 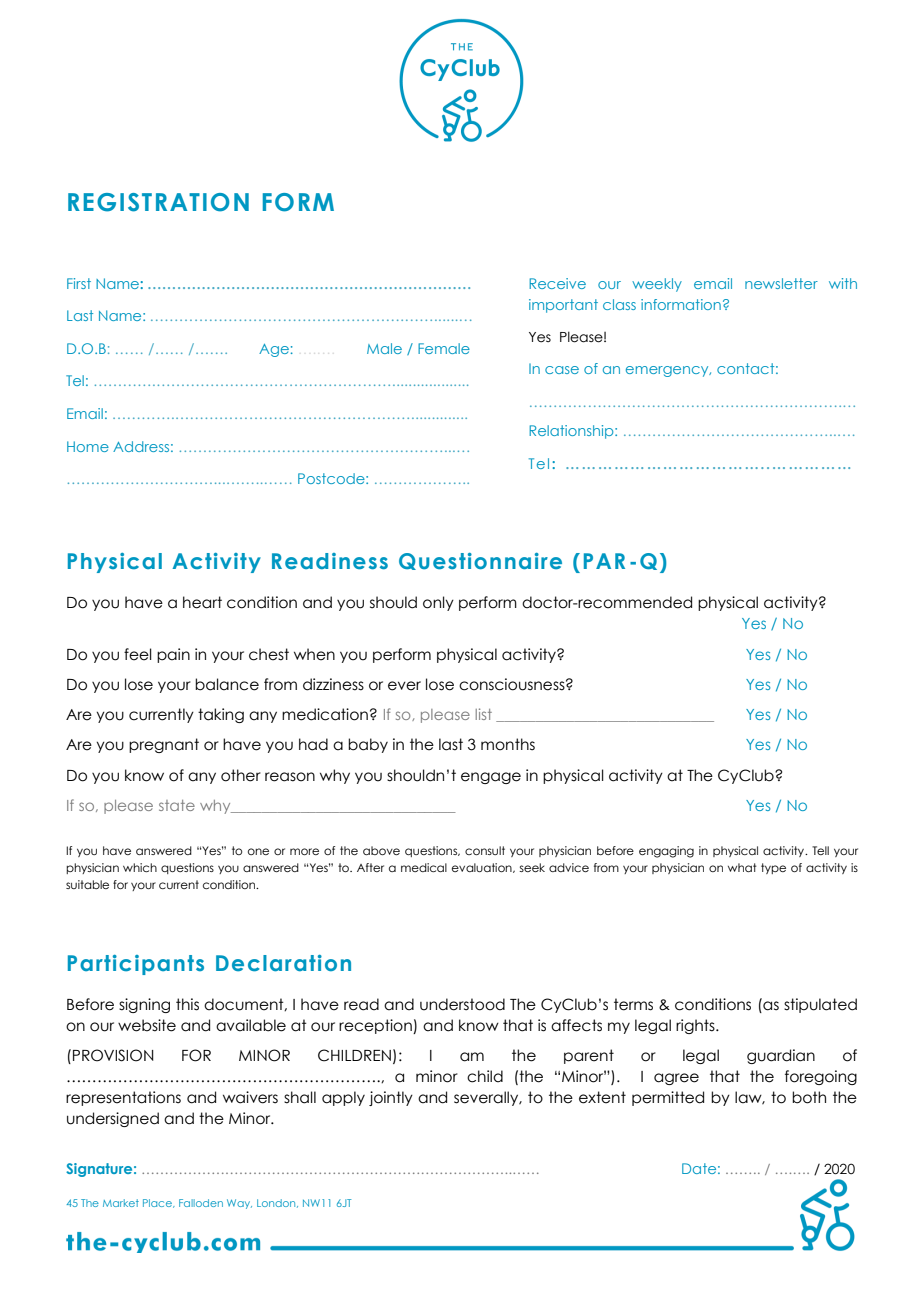 What do you see at coordinates (480, 561) in the screenshot?
I see `Questionnaire` at bounding box center [480, 561].
